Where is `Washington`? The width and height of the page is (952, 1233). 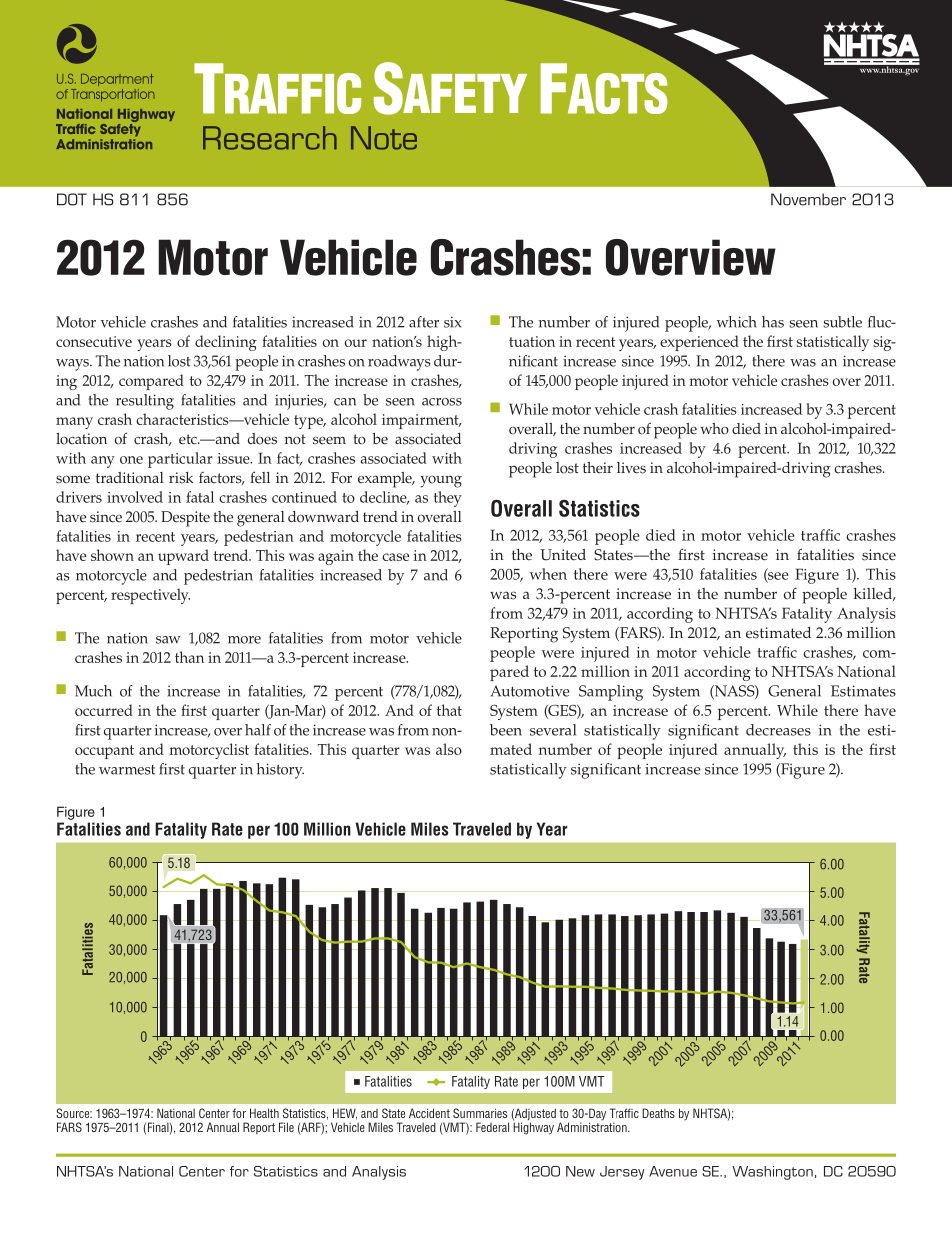
Washington is located at coordinates (772, 1173).
